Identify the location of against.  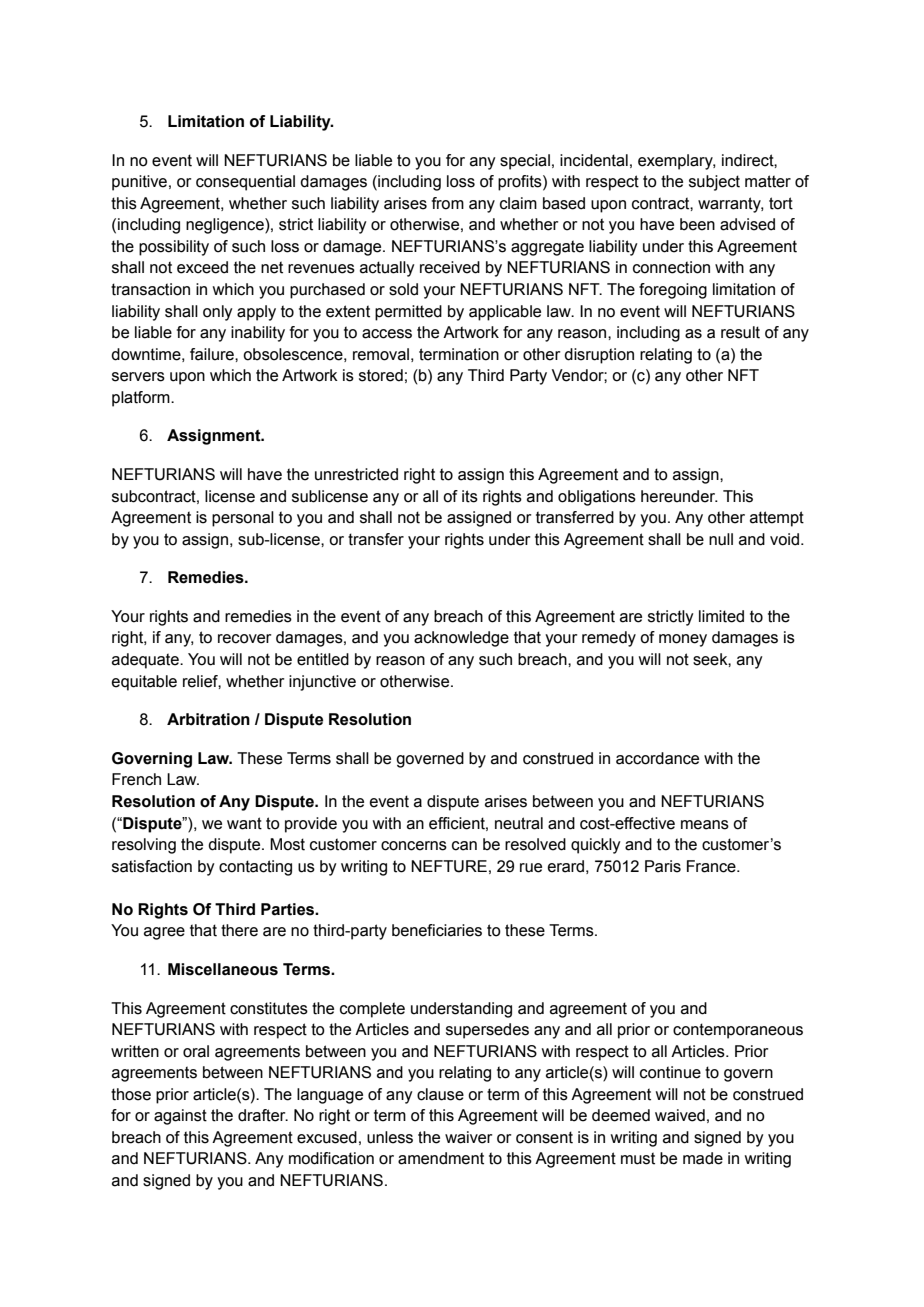
(180, 1117).
